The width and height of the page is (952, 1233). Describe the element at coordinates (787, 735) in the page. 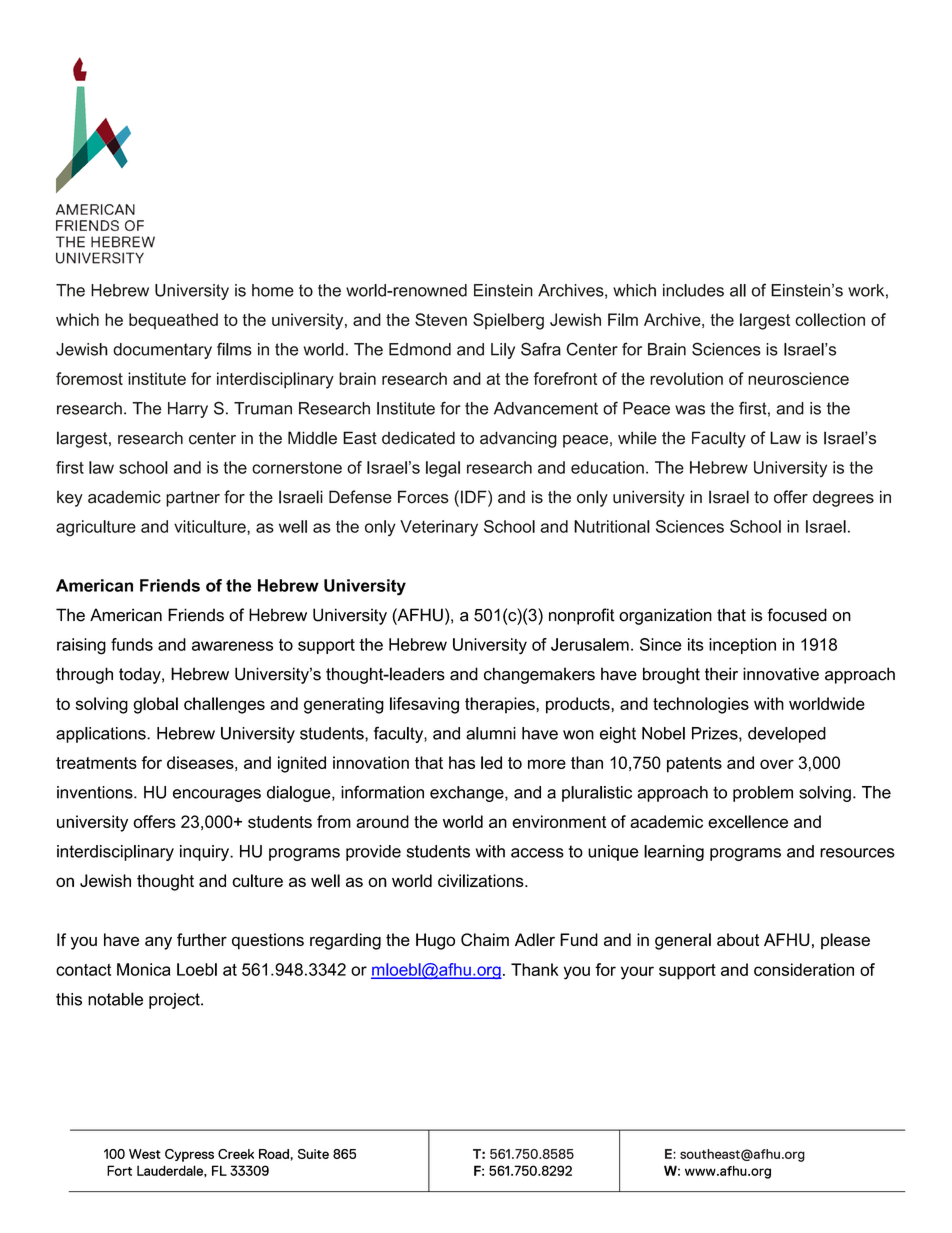

I see `developed` at that location.
